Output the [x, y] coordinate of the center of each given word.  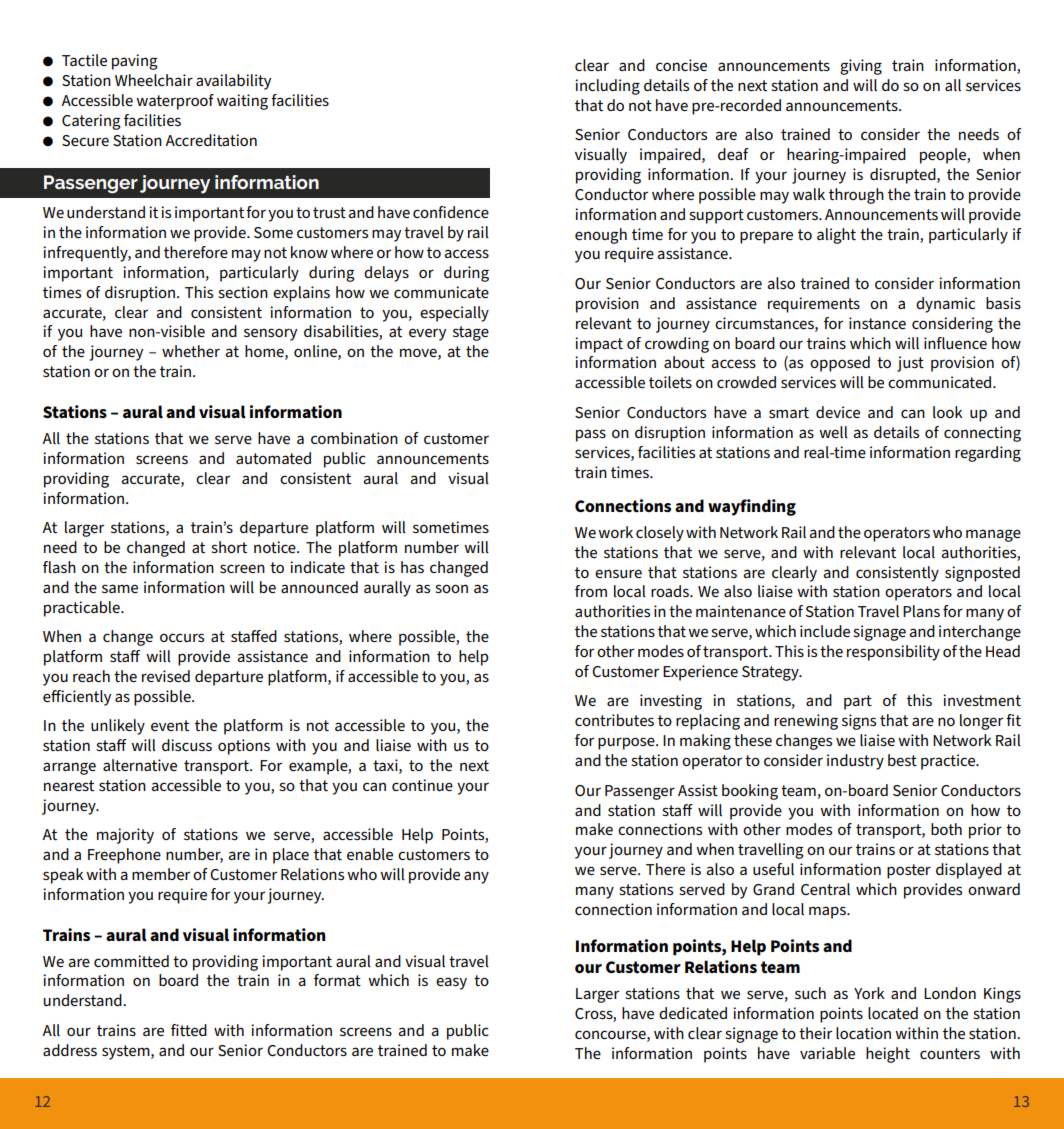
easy [451, 983]
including [607, 87]
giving [861, 67]
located [893, 1013]
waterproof [175, 102]
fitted [189, 1030]
